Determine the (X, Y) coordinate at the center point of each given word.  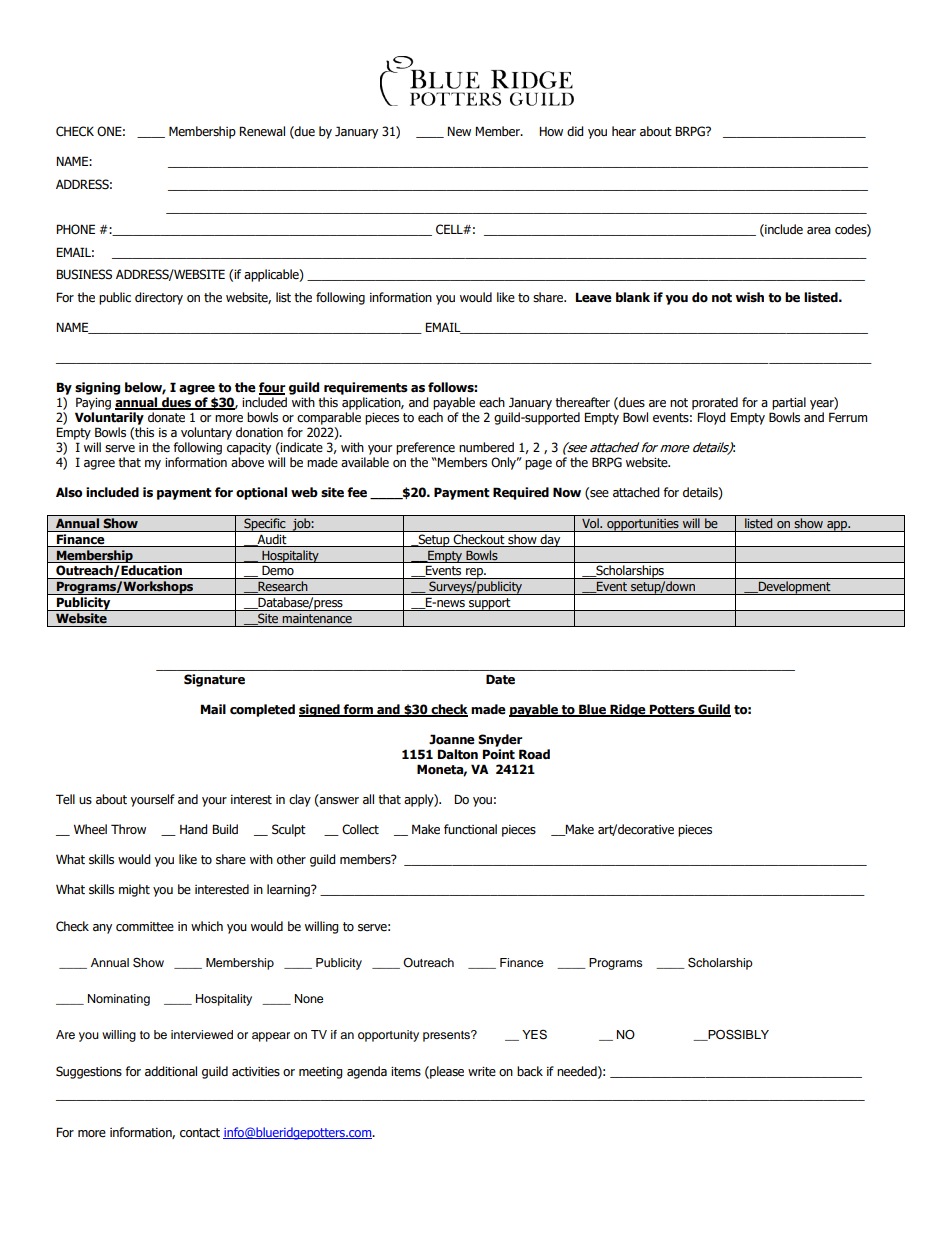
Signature (214, 680)
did (575, 131)
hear (624, 131)
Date (500, 679)
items (406, 1072)
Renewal (262, 131)
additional (171, 1071)
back (530, 1071)
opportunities (643, 525)
